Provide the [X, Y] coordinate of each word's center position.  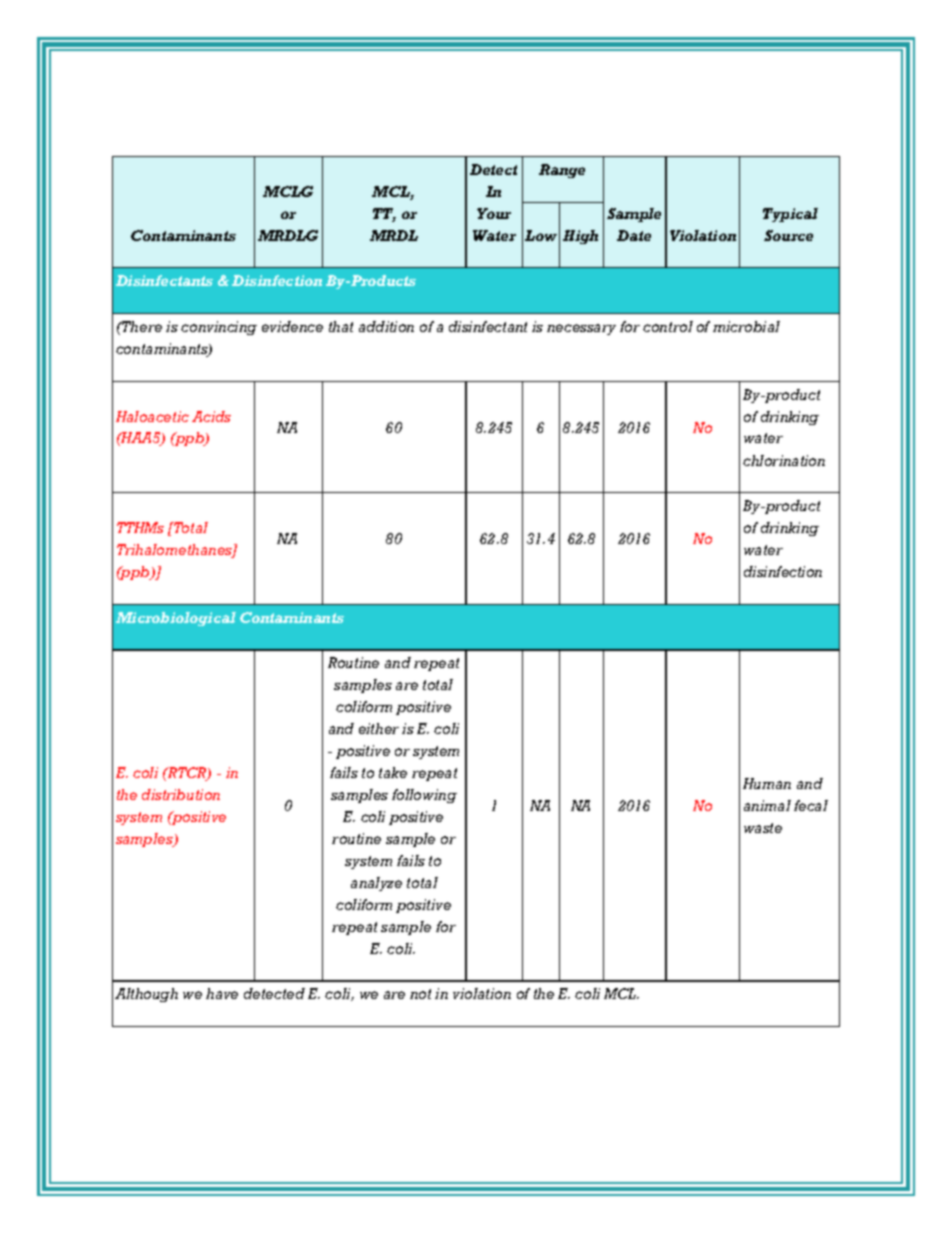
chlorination [784, 460]
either [379, 728]
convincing [219, 328]
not [420, 994]
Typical [790, 215]
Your [494, 213]
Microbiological [176, 619]
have [222, 993]
